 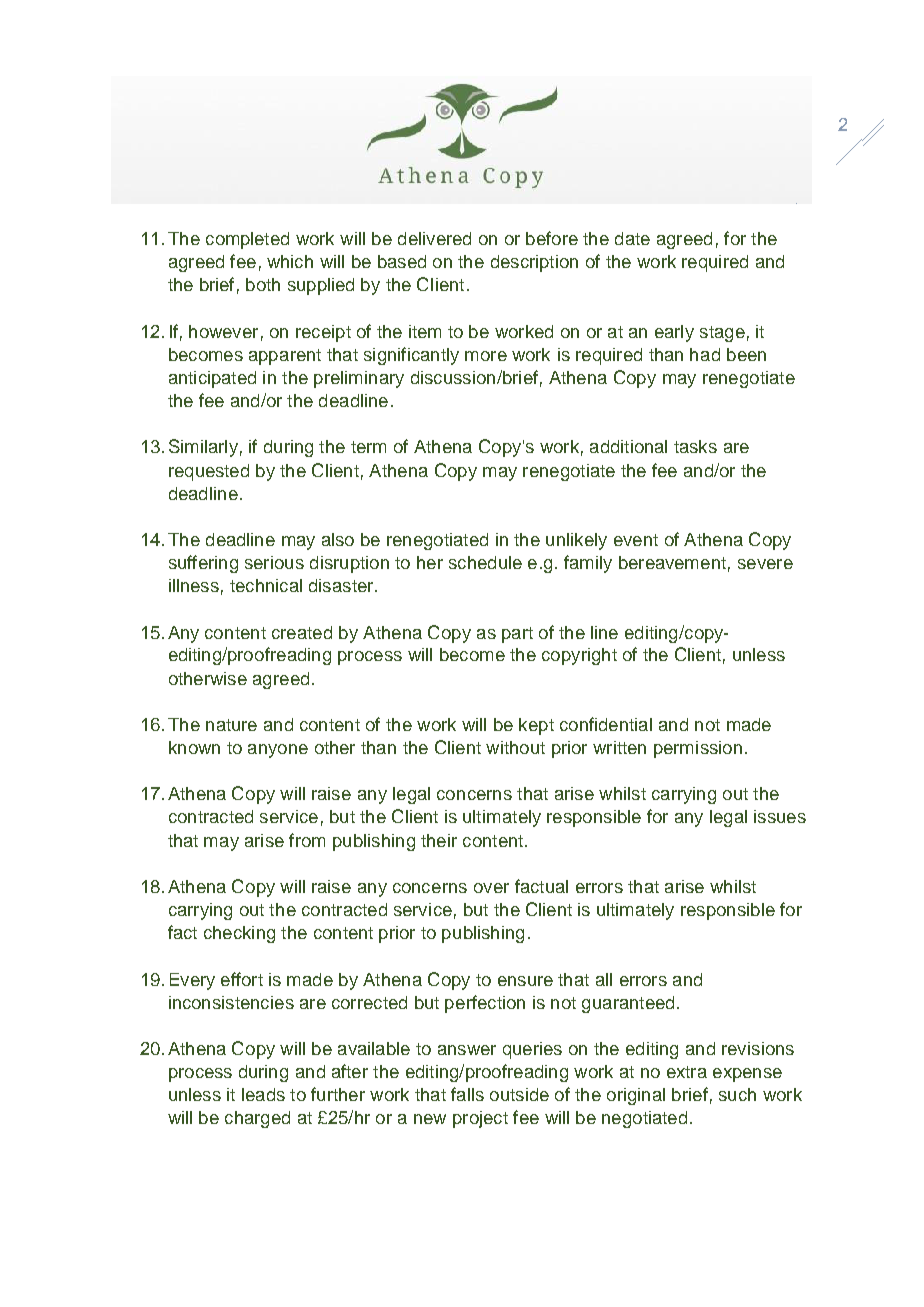 I want to click on date, so click(x=632, y=238).
